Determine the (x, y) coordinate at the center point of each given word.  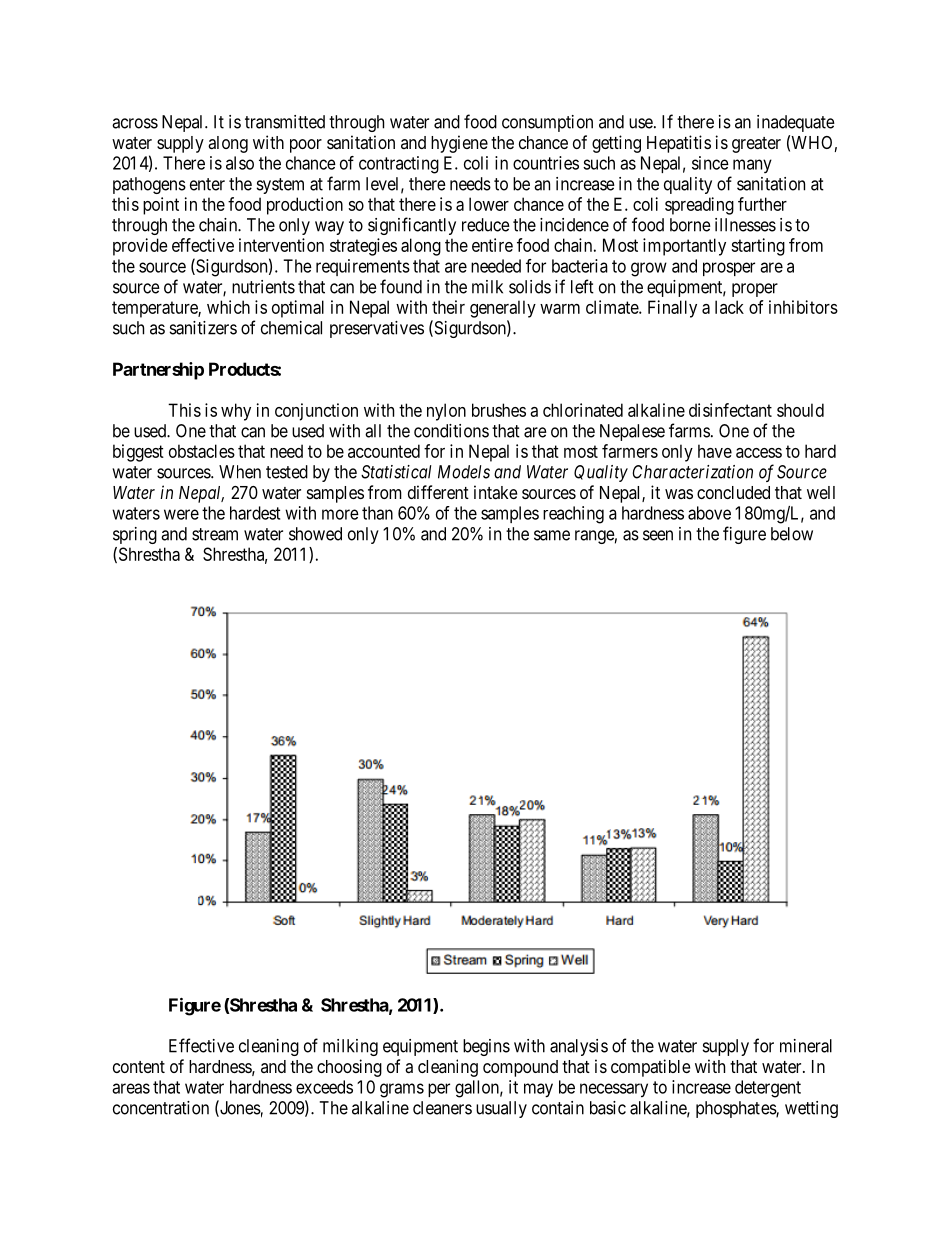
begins (486, 1047)
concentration (161, 1108)
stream (215, 534)
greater (756, 145)
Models (464, 472)
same (552, 535)
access (759, 453)
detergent (768, 1089)
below (792, 534)
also (240, 163)
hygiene (459, 144)
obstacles (202, 451)
